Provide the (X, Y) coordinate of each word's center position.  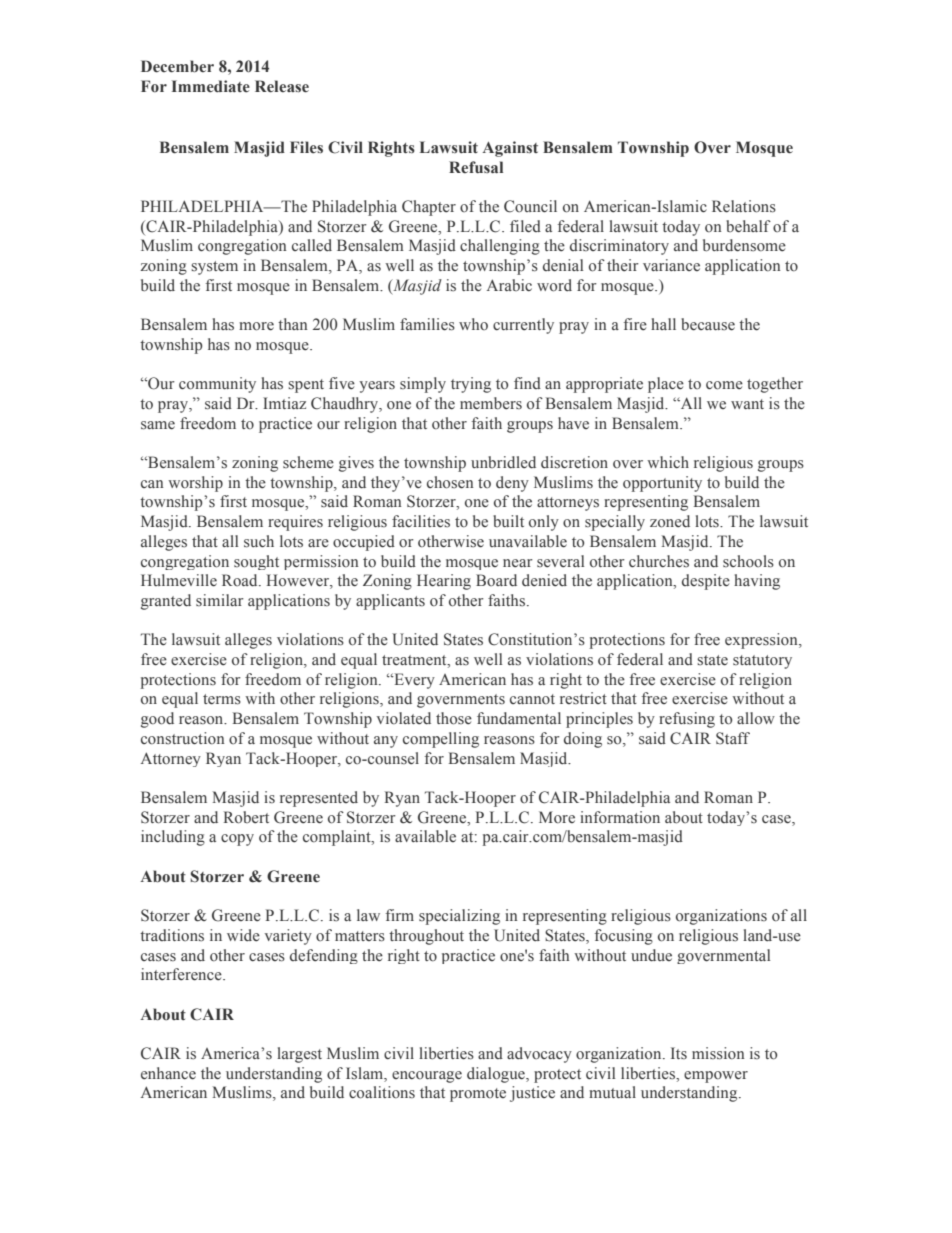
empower (716, 1077)
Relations (744, 206)
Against (510, 149)
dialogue (497, 1075)
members (491, 403)
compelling (441, 740)
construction (182, 738)
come (724, 385)
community (217, 385)
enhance (168, 1073)
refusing (687, 720)
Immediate (211, 86)
